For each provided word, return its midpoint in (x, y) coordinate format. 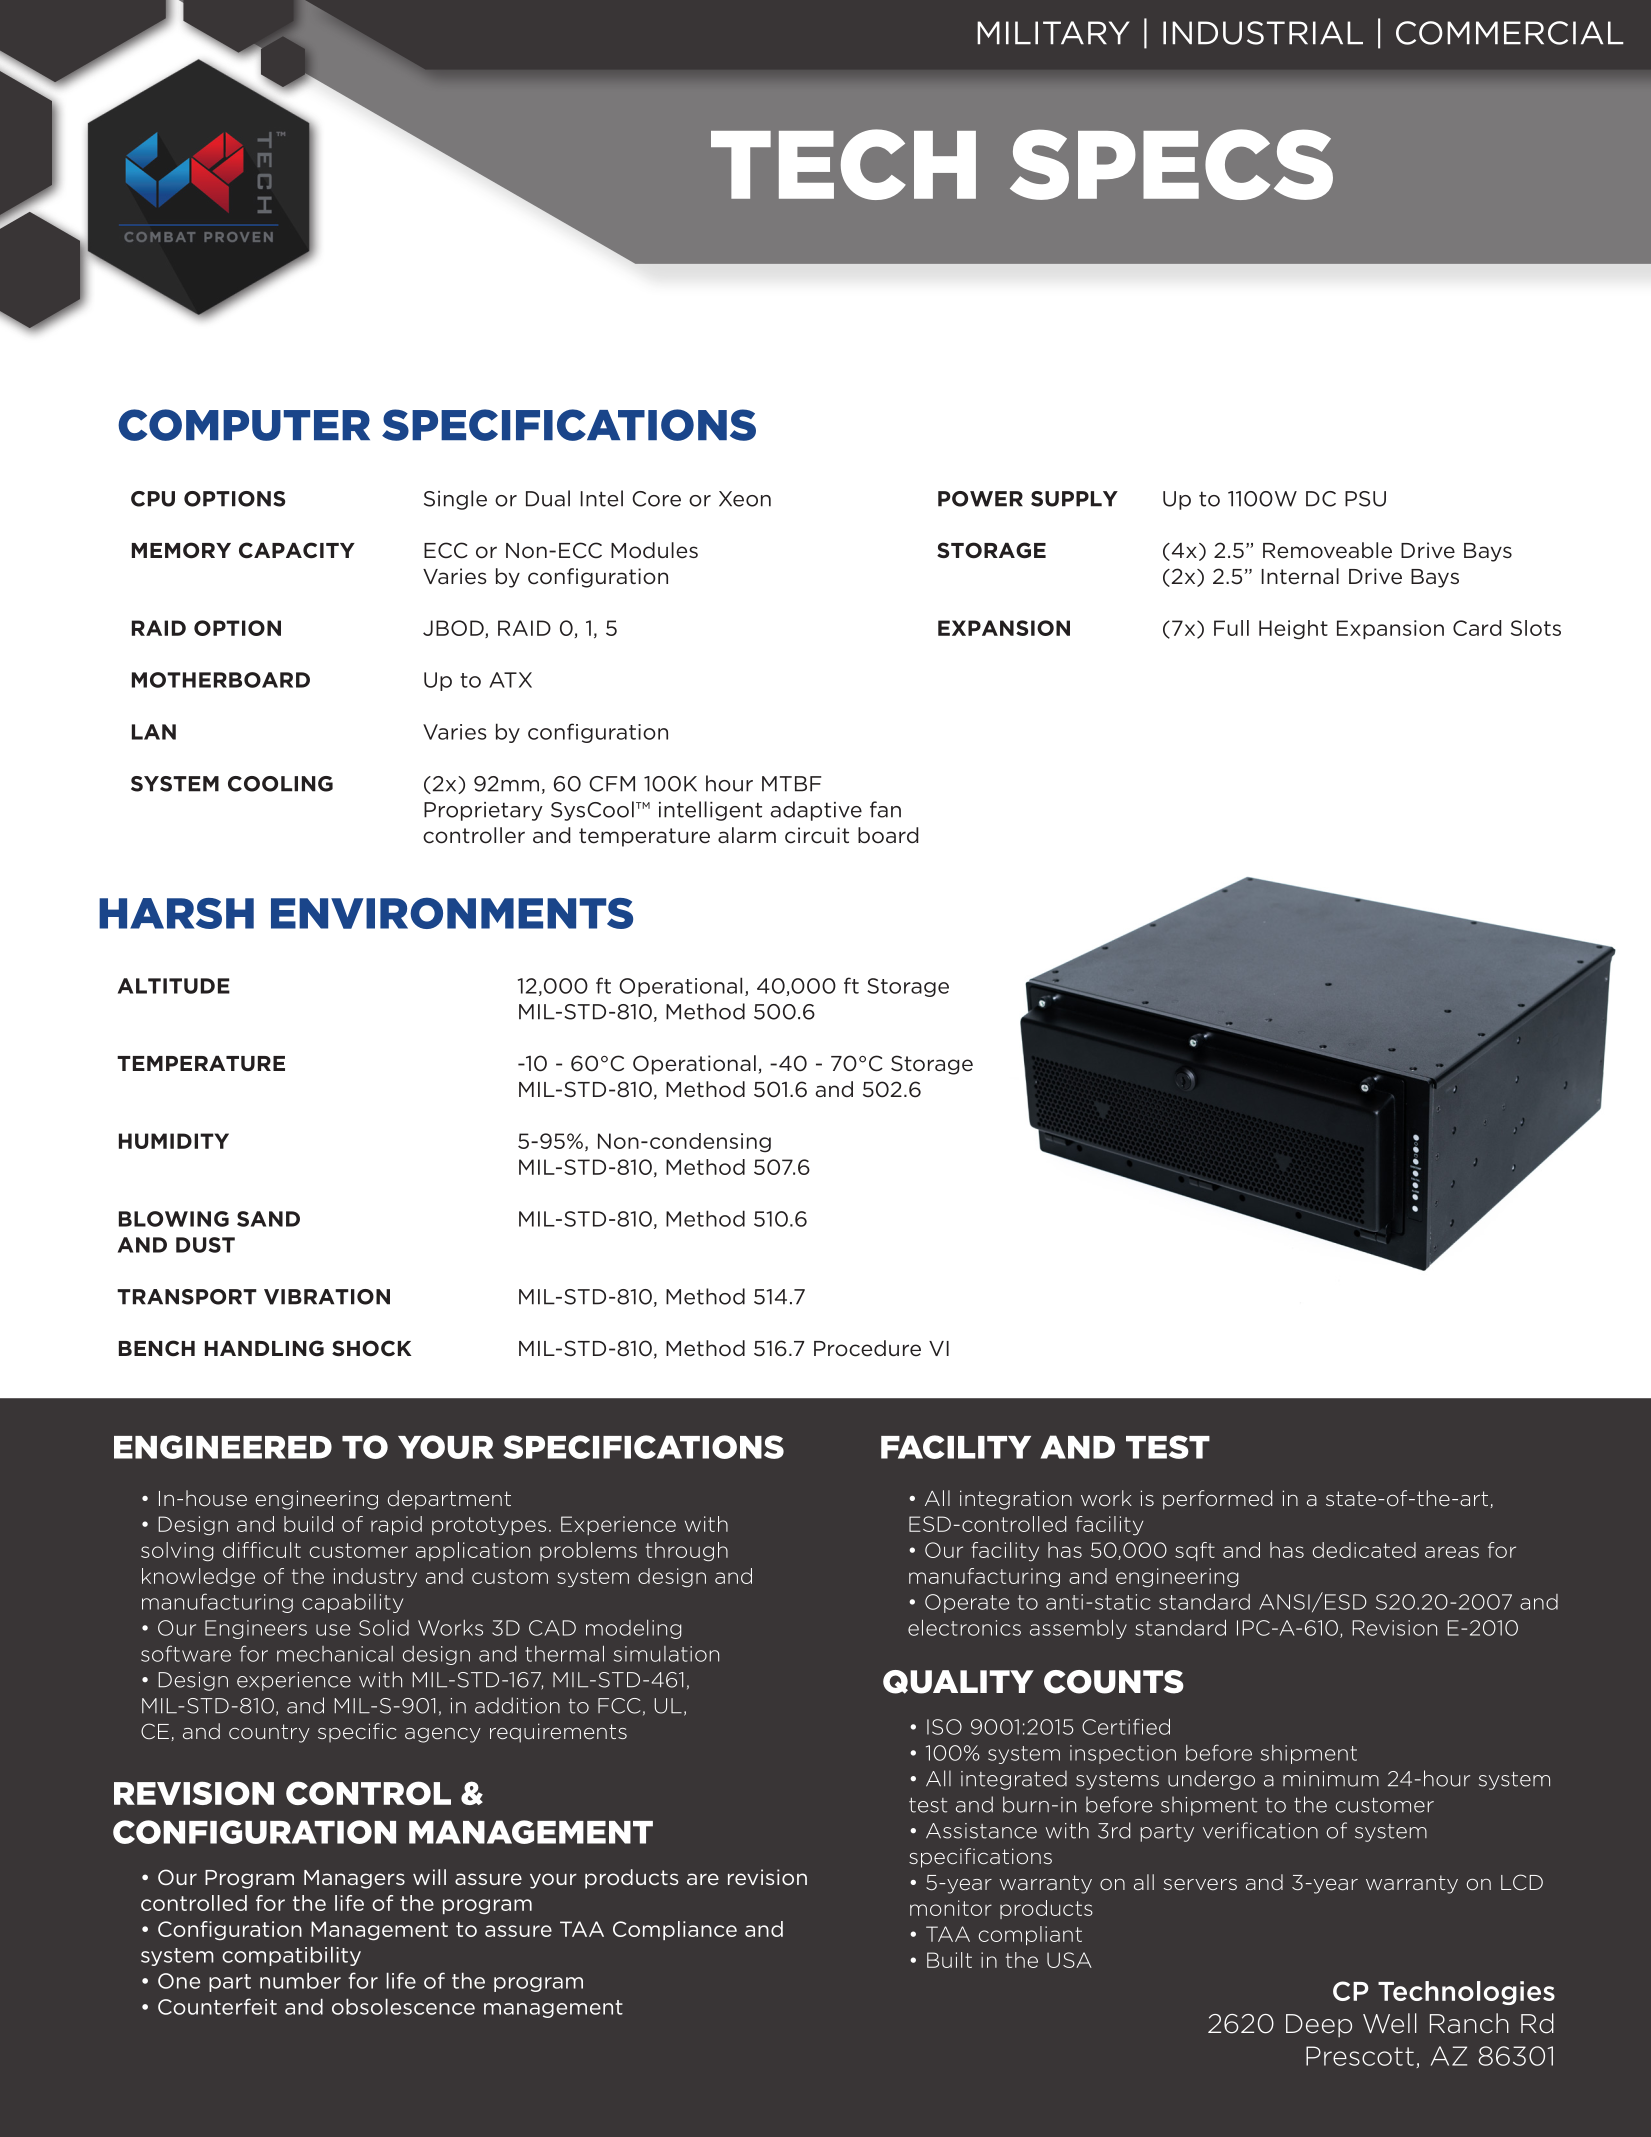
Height (1293, 630)
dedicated (1364, 1550)
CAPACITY (297, 550)
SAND (268, 1219)
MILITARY (1053, 33)
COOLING (280, 784)
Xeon (745, 499)
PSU (1365, 499)
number (300, 1980)
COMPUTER (244, 425)
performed (1217, 1500)
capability (352, 1603)
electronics (964, 1628)
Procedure (867, 1348)
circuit (817, 835)
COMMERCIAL (1510, 33)
